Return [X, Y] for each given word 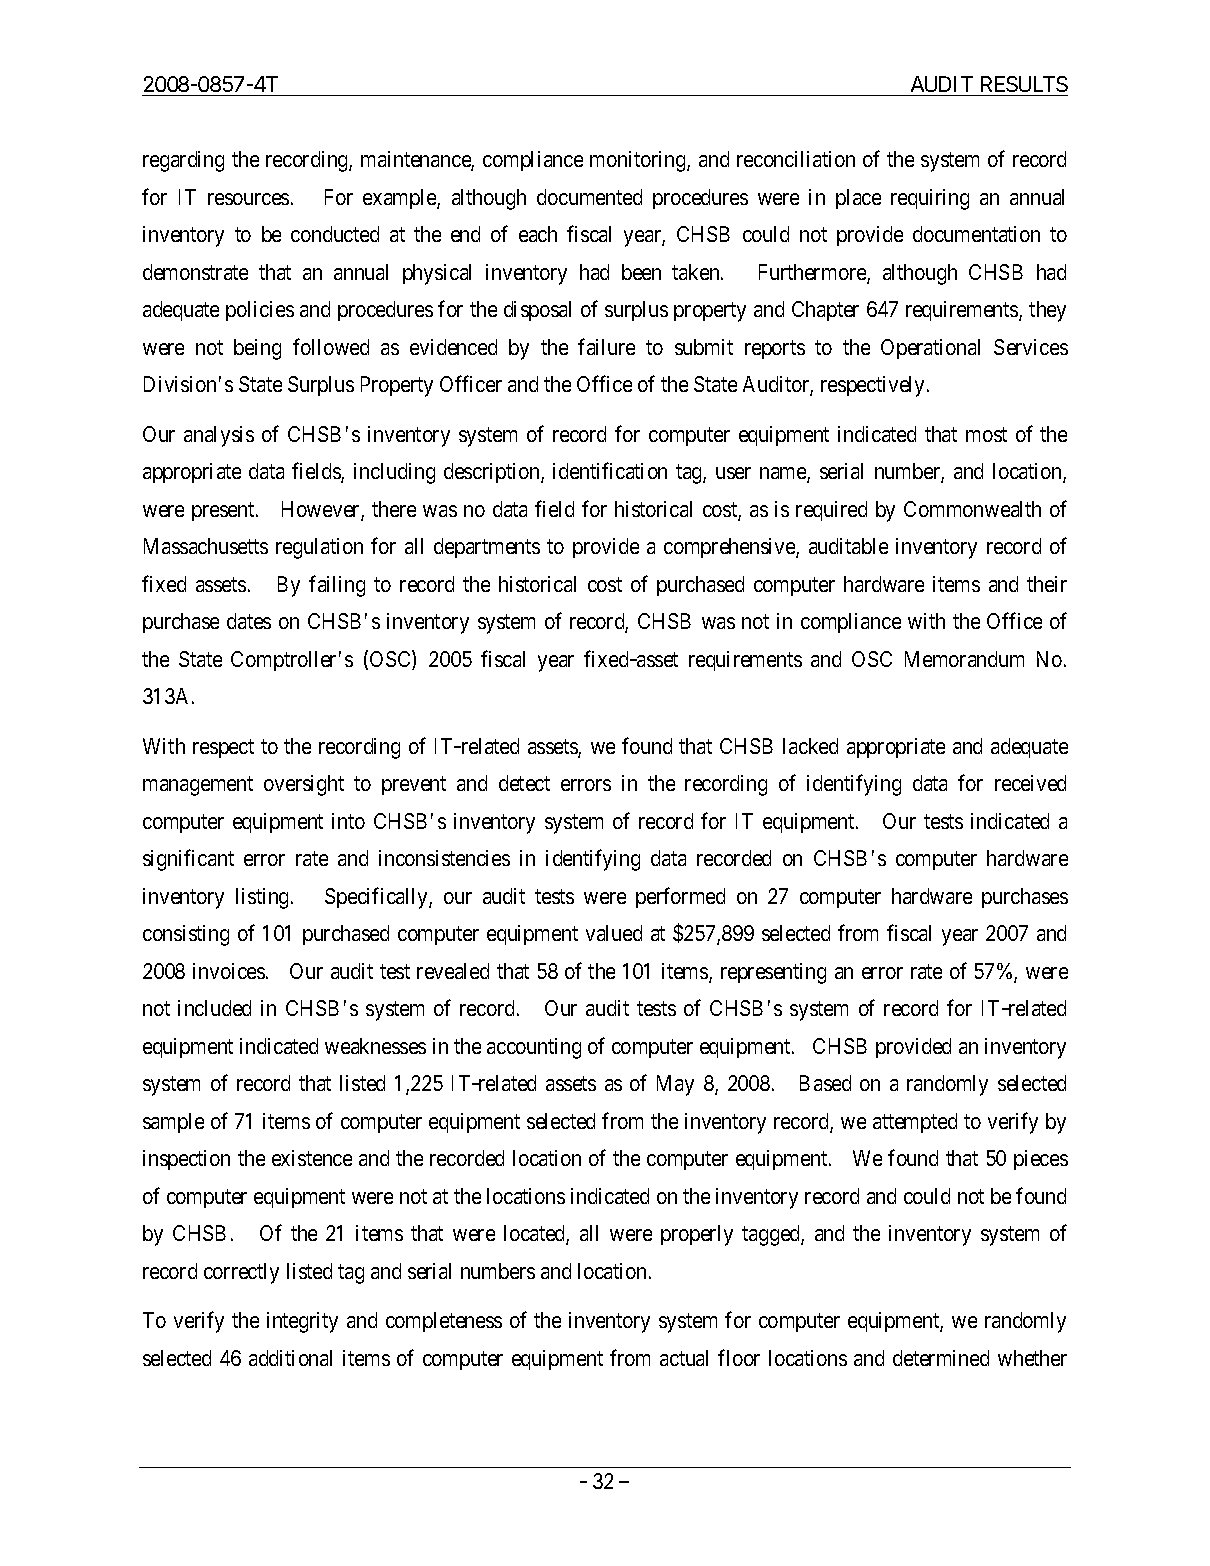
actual [684, 1358]
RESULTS [1023, 86]
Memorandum [964, 659]
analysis [219, 436]
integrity [302, 1322]
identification [610, 470]
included [214, 1008]
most [986, 434]
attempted [915, 1123]
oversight [304, 785]
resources [248, 199]
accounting [534, 1048]
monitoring [639, 161]
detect [524, 783]
